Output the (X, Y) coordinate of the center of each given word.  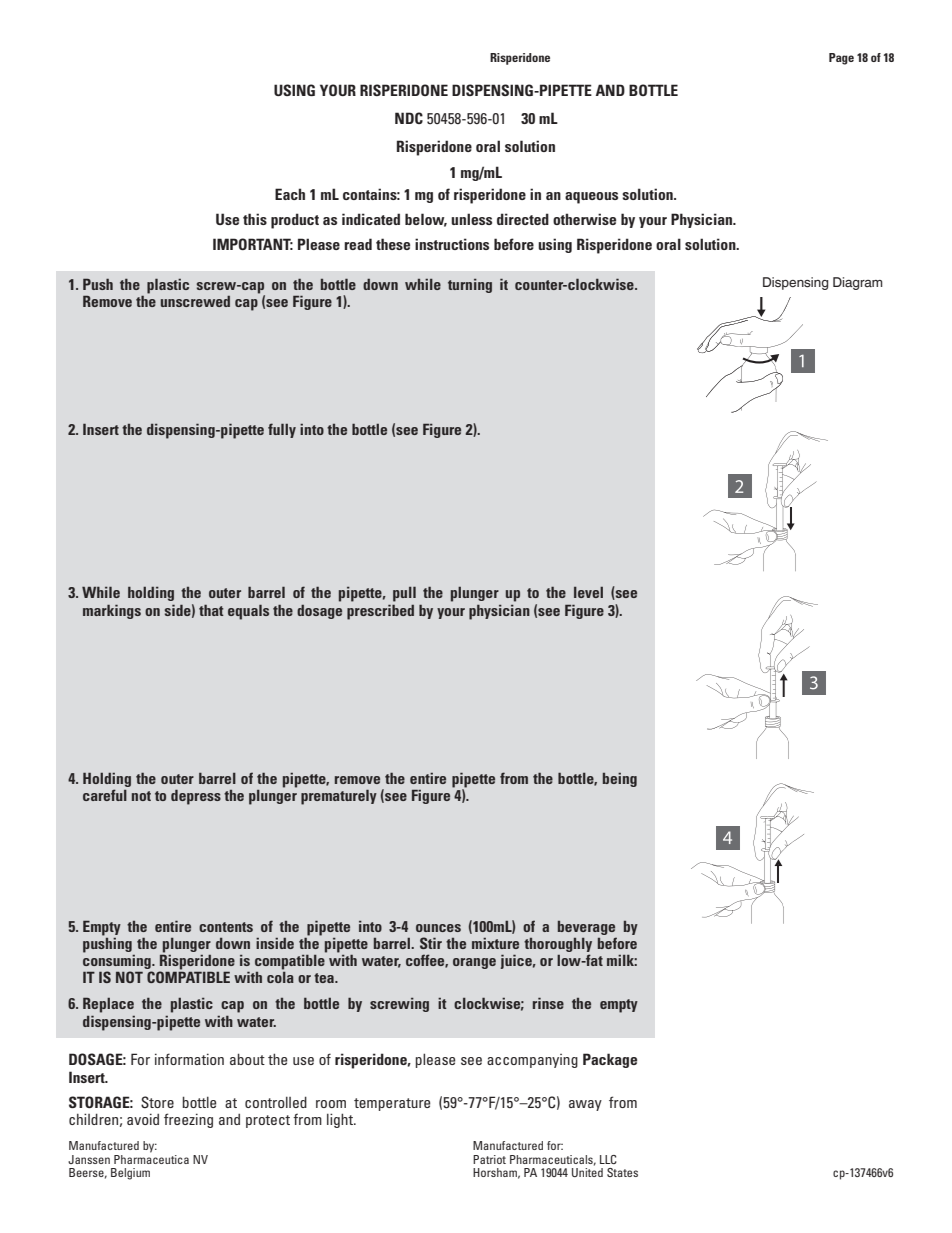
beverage (586, 928)
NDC (409, 118)
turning (470, 286)
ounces (438, 928)
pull (404, 594)
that (211, 610)
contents (226, 927)
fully (282, 430)
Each (290, 194)
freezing (188, 1120)
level (588, 592)
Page (841, 59)
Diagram (858, 283)
